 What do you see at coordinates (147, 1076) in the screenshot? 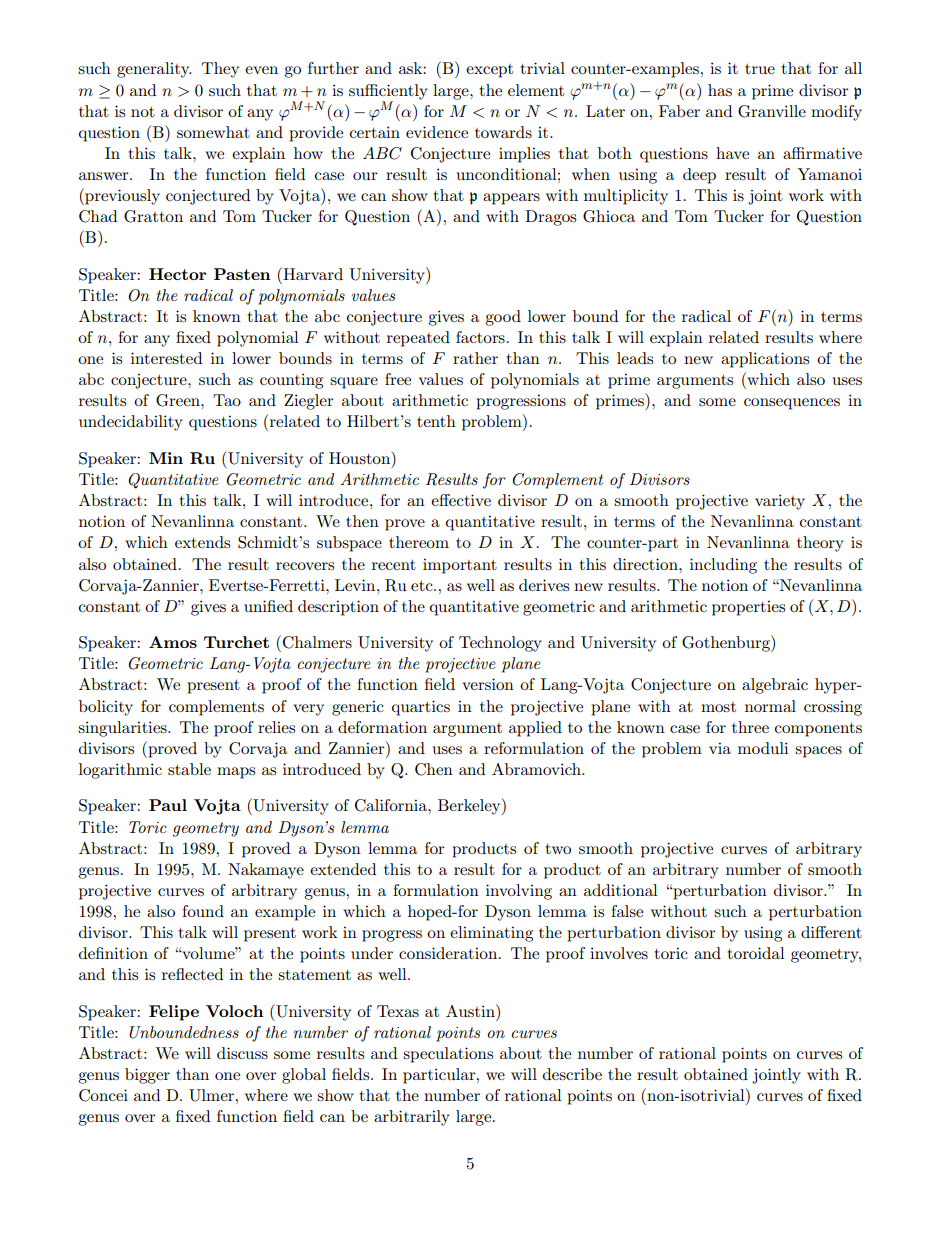
I see `bigger` at bounding box center [147, 1076].
